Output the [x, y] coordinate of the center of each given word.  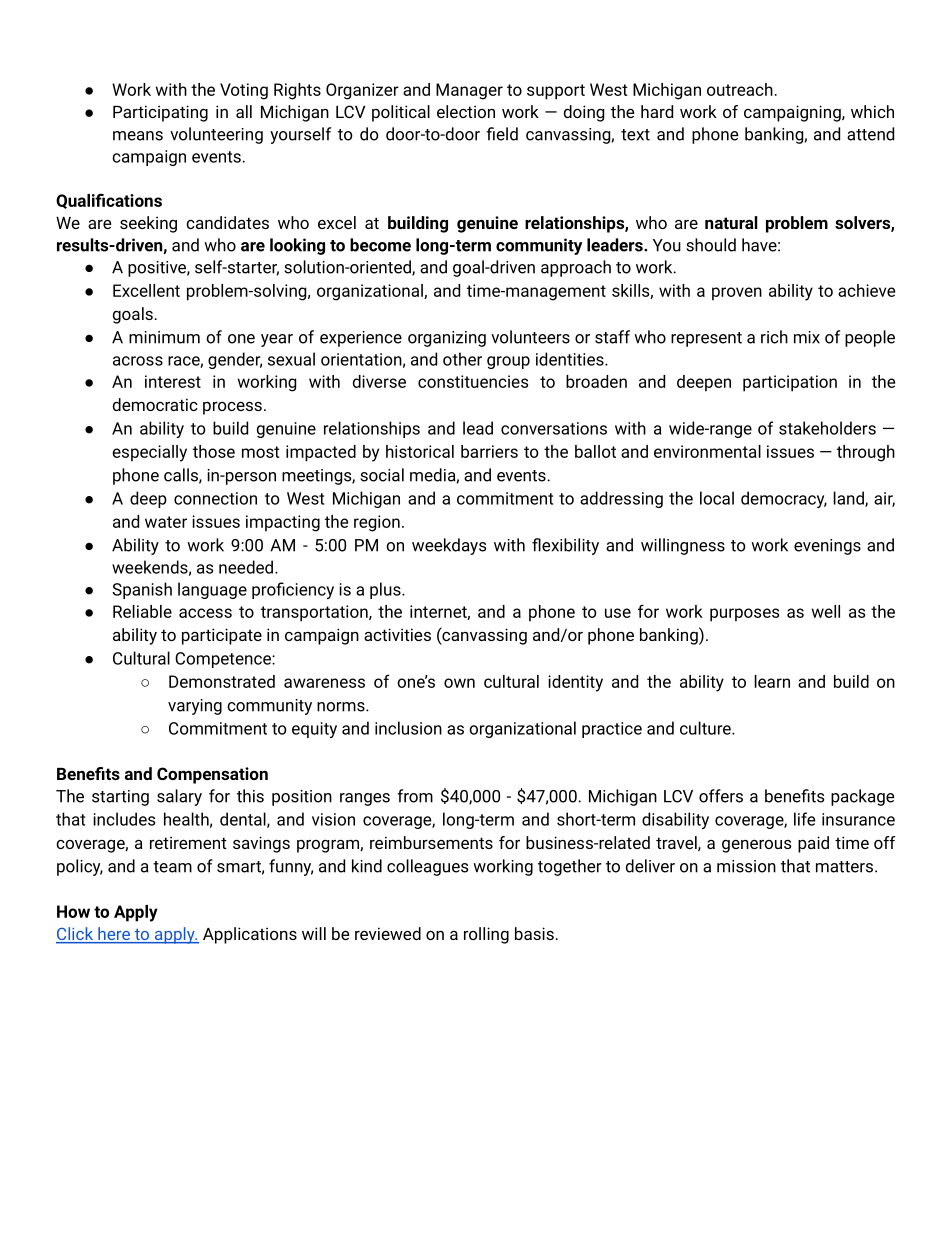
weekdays [449, 546]
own [459, 683]
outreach [740, 89]
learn [772, 681]
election [466, 111]
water [166, 522]
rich [774, 337]
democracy [784, 499]
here [114, 935]
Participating [160, 113]
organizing [447, 339]
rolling [486, 935]
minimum [164, 337]
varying [195, 707]
